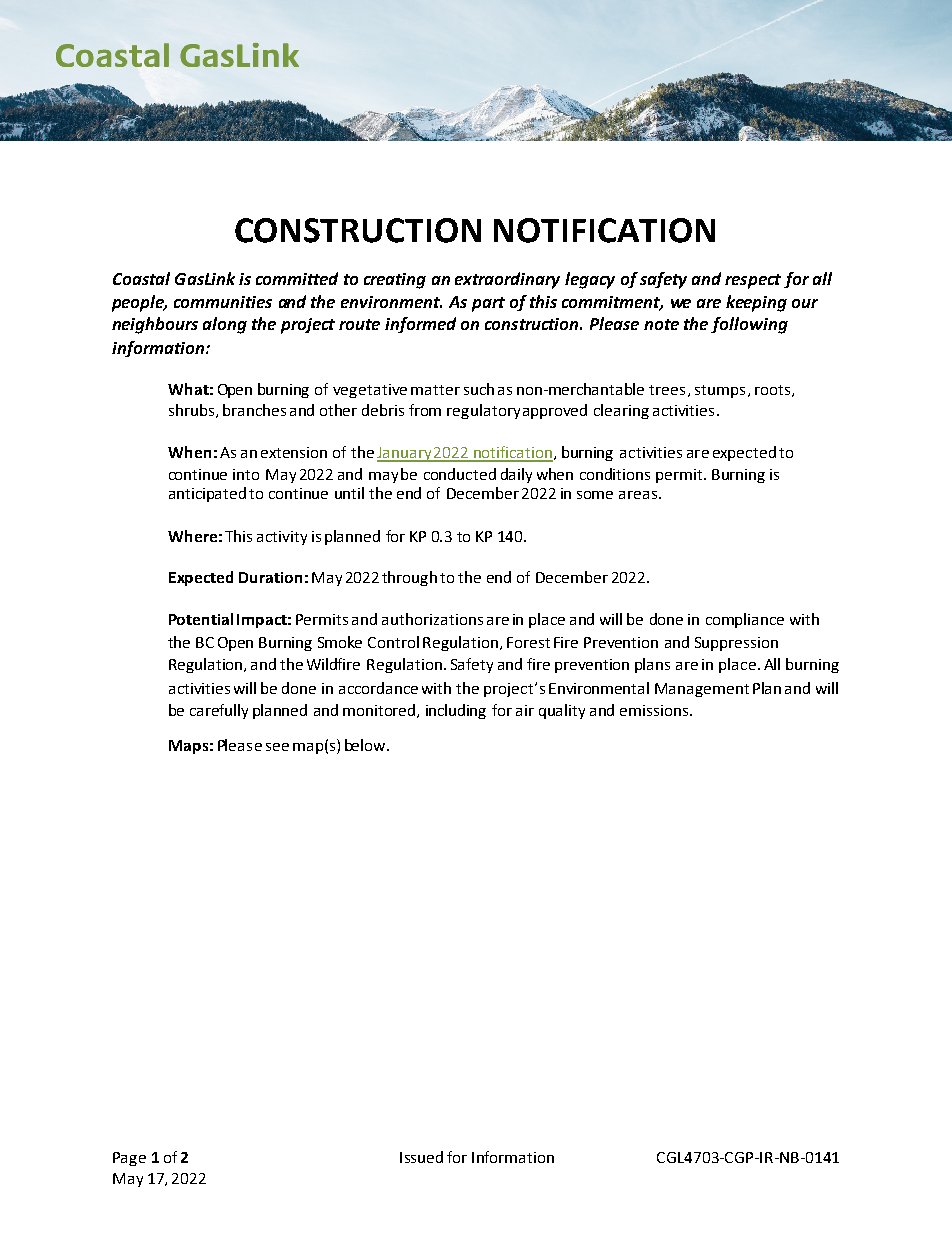 This screenshot has width=952, height=1233. Describe the element at coordinates (488, 304) in the screenshot. I see `part` at that location.
